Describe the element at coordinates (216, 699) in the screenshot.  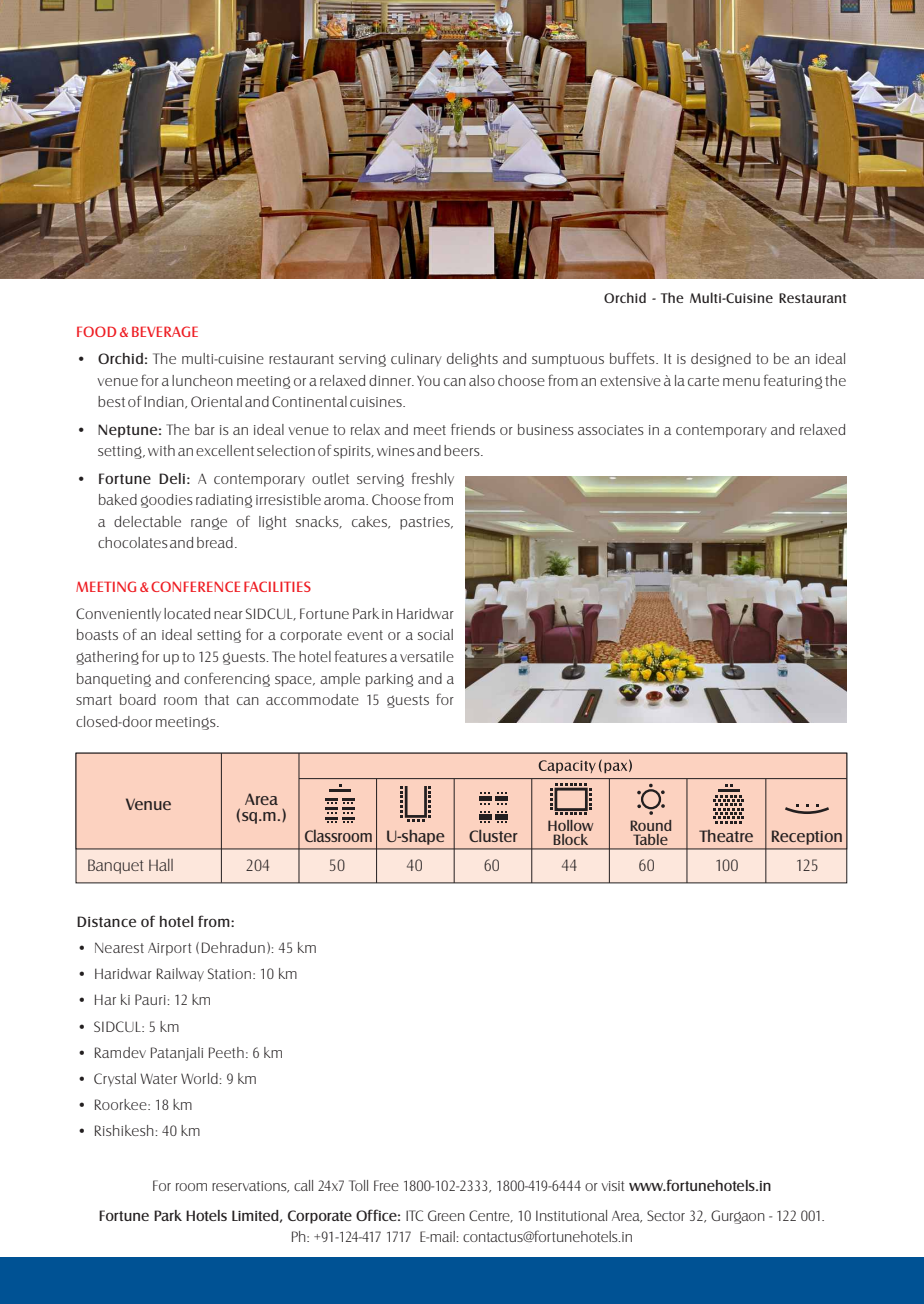
I see `that` at that location.
